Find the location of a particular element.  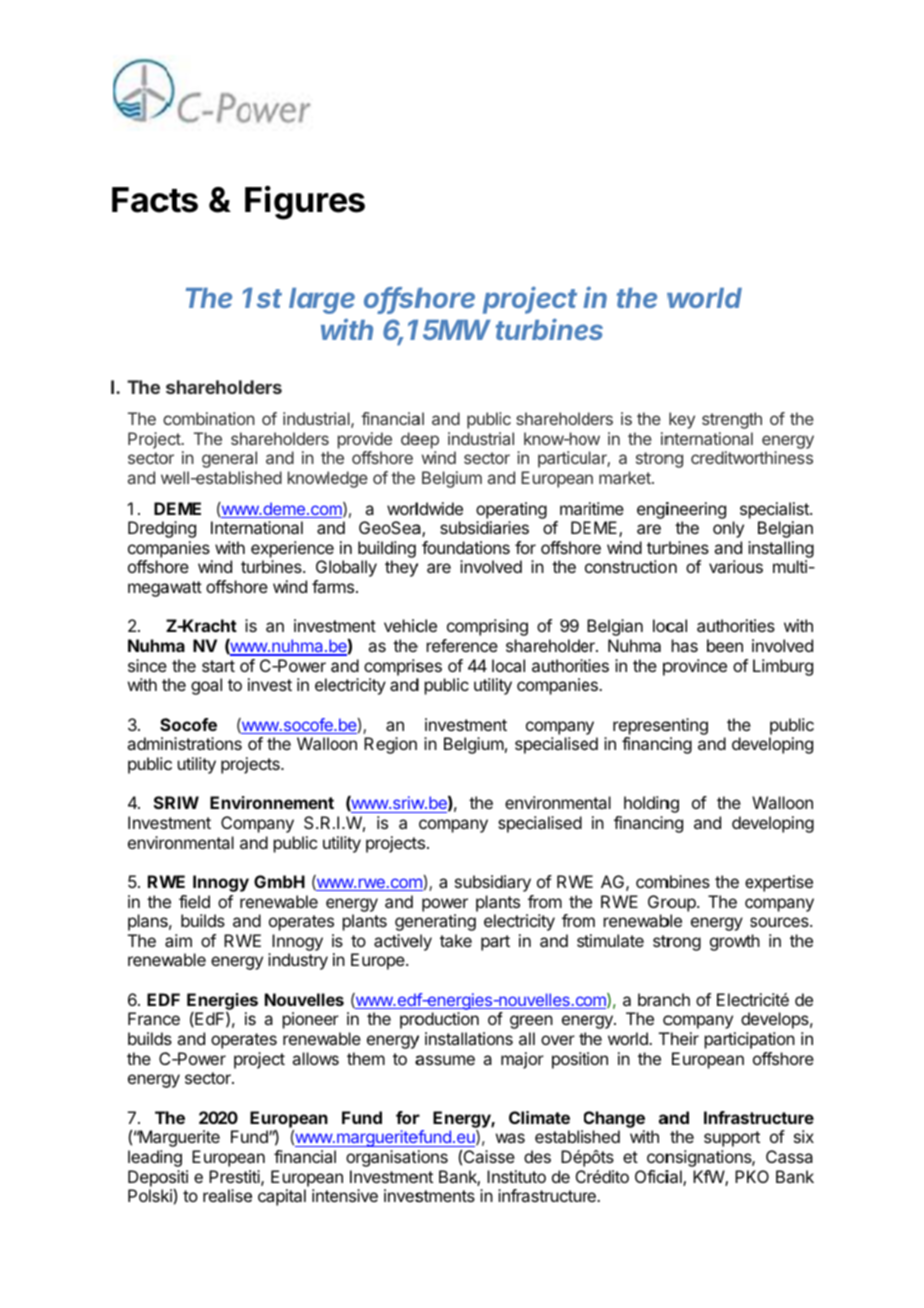

been is located at coordinates (725, 645).
